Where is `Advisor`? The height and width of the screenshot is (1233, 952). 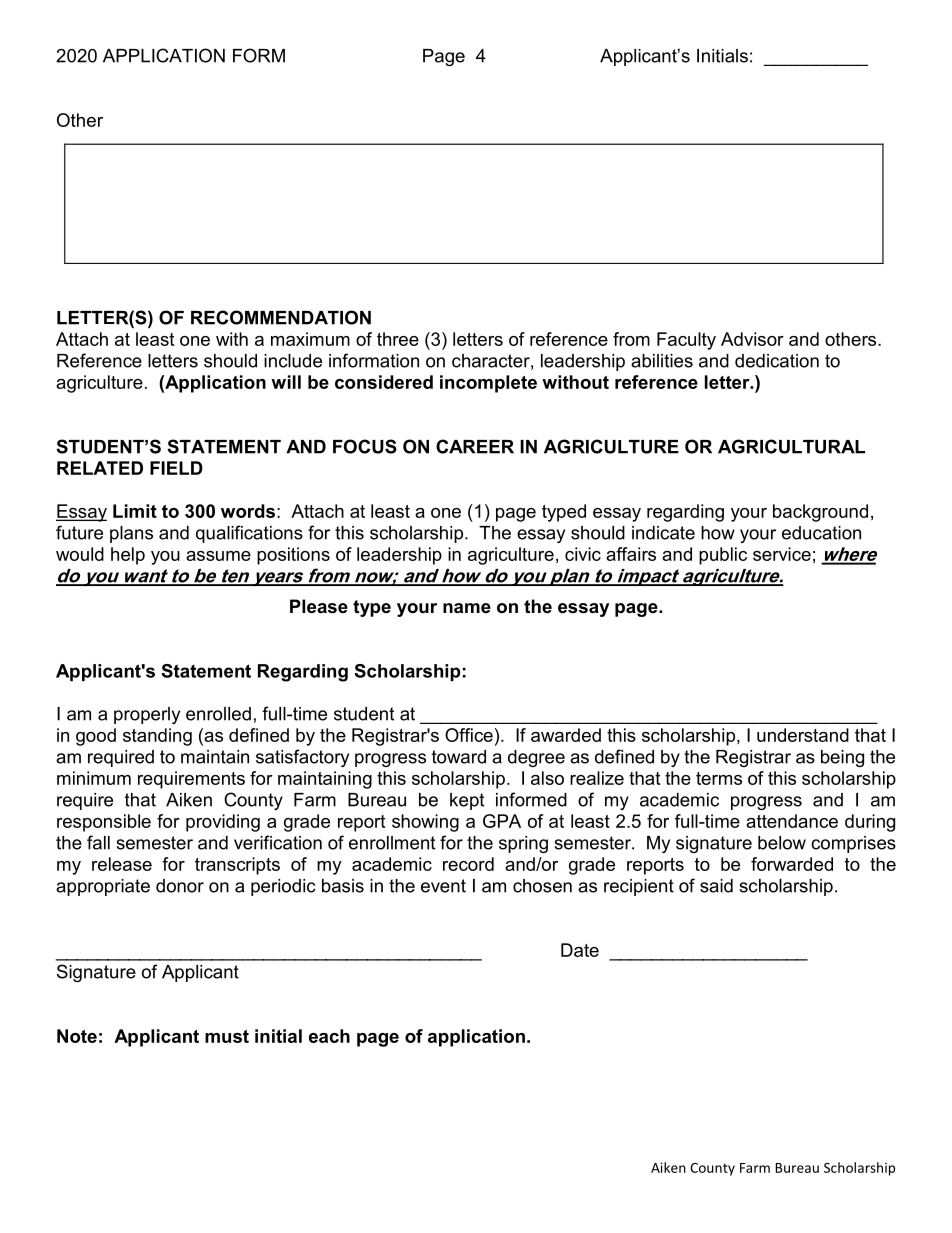 Advisor is located at coordinates (752, 339).
